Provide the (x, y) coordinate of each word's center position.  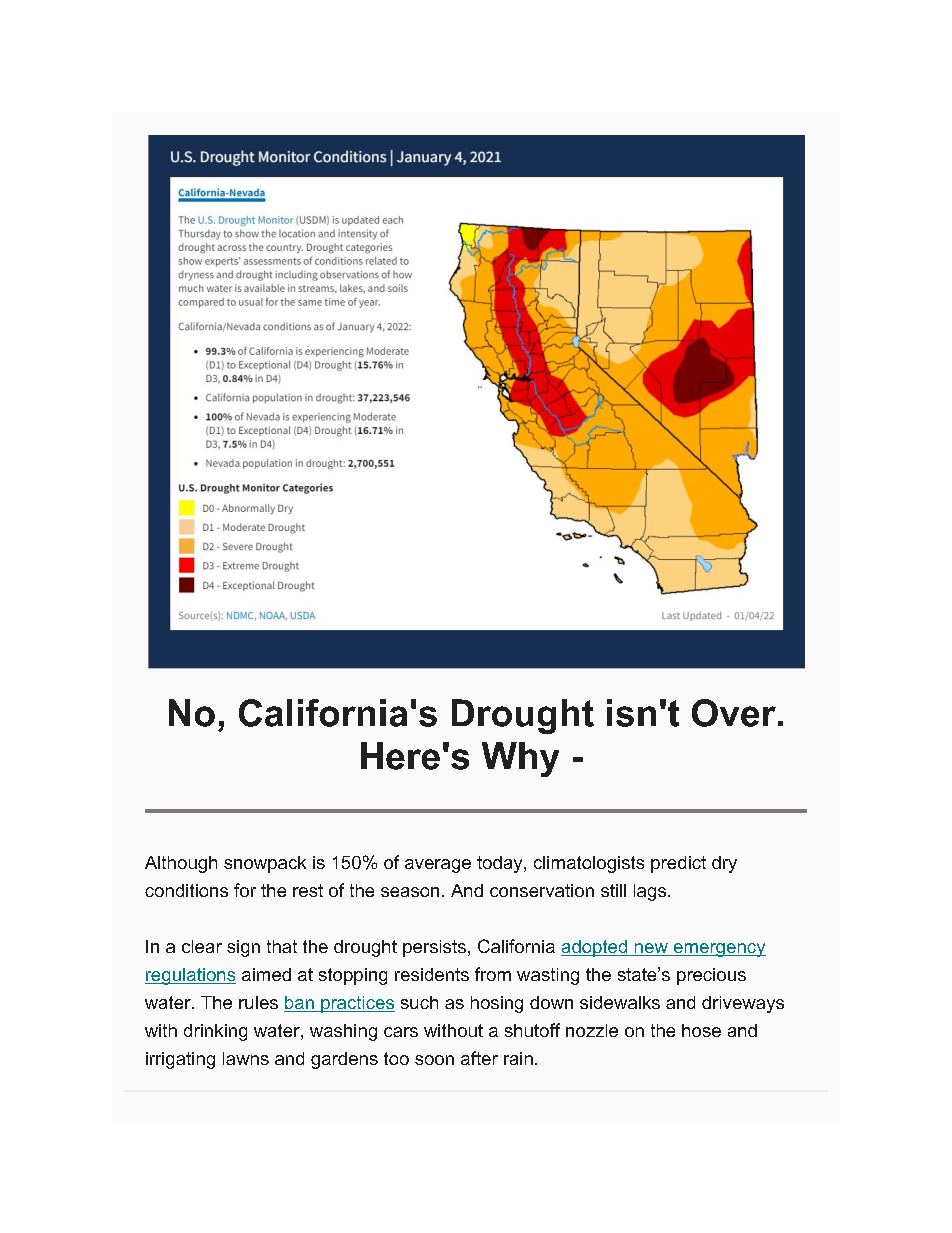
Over (734, 713)
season (410, 892)
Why (520, 759)
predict (678, 864)
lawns (246, 1058)
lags (651, 892)
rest (308, 890)
